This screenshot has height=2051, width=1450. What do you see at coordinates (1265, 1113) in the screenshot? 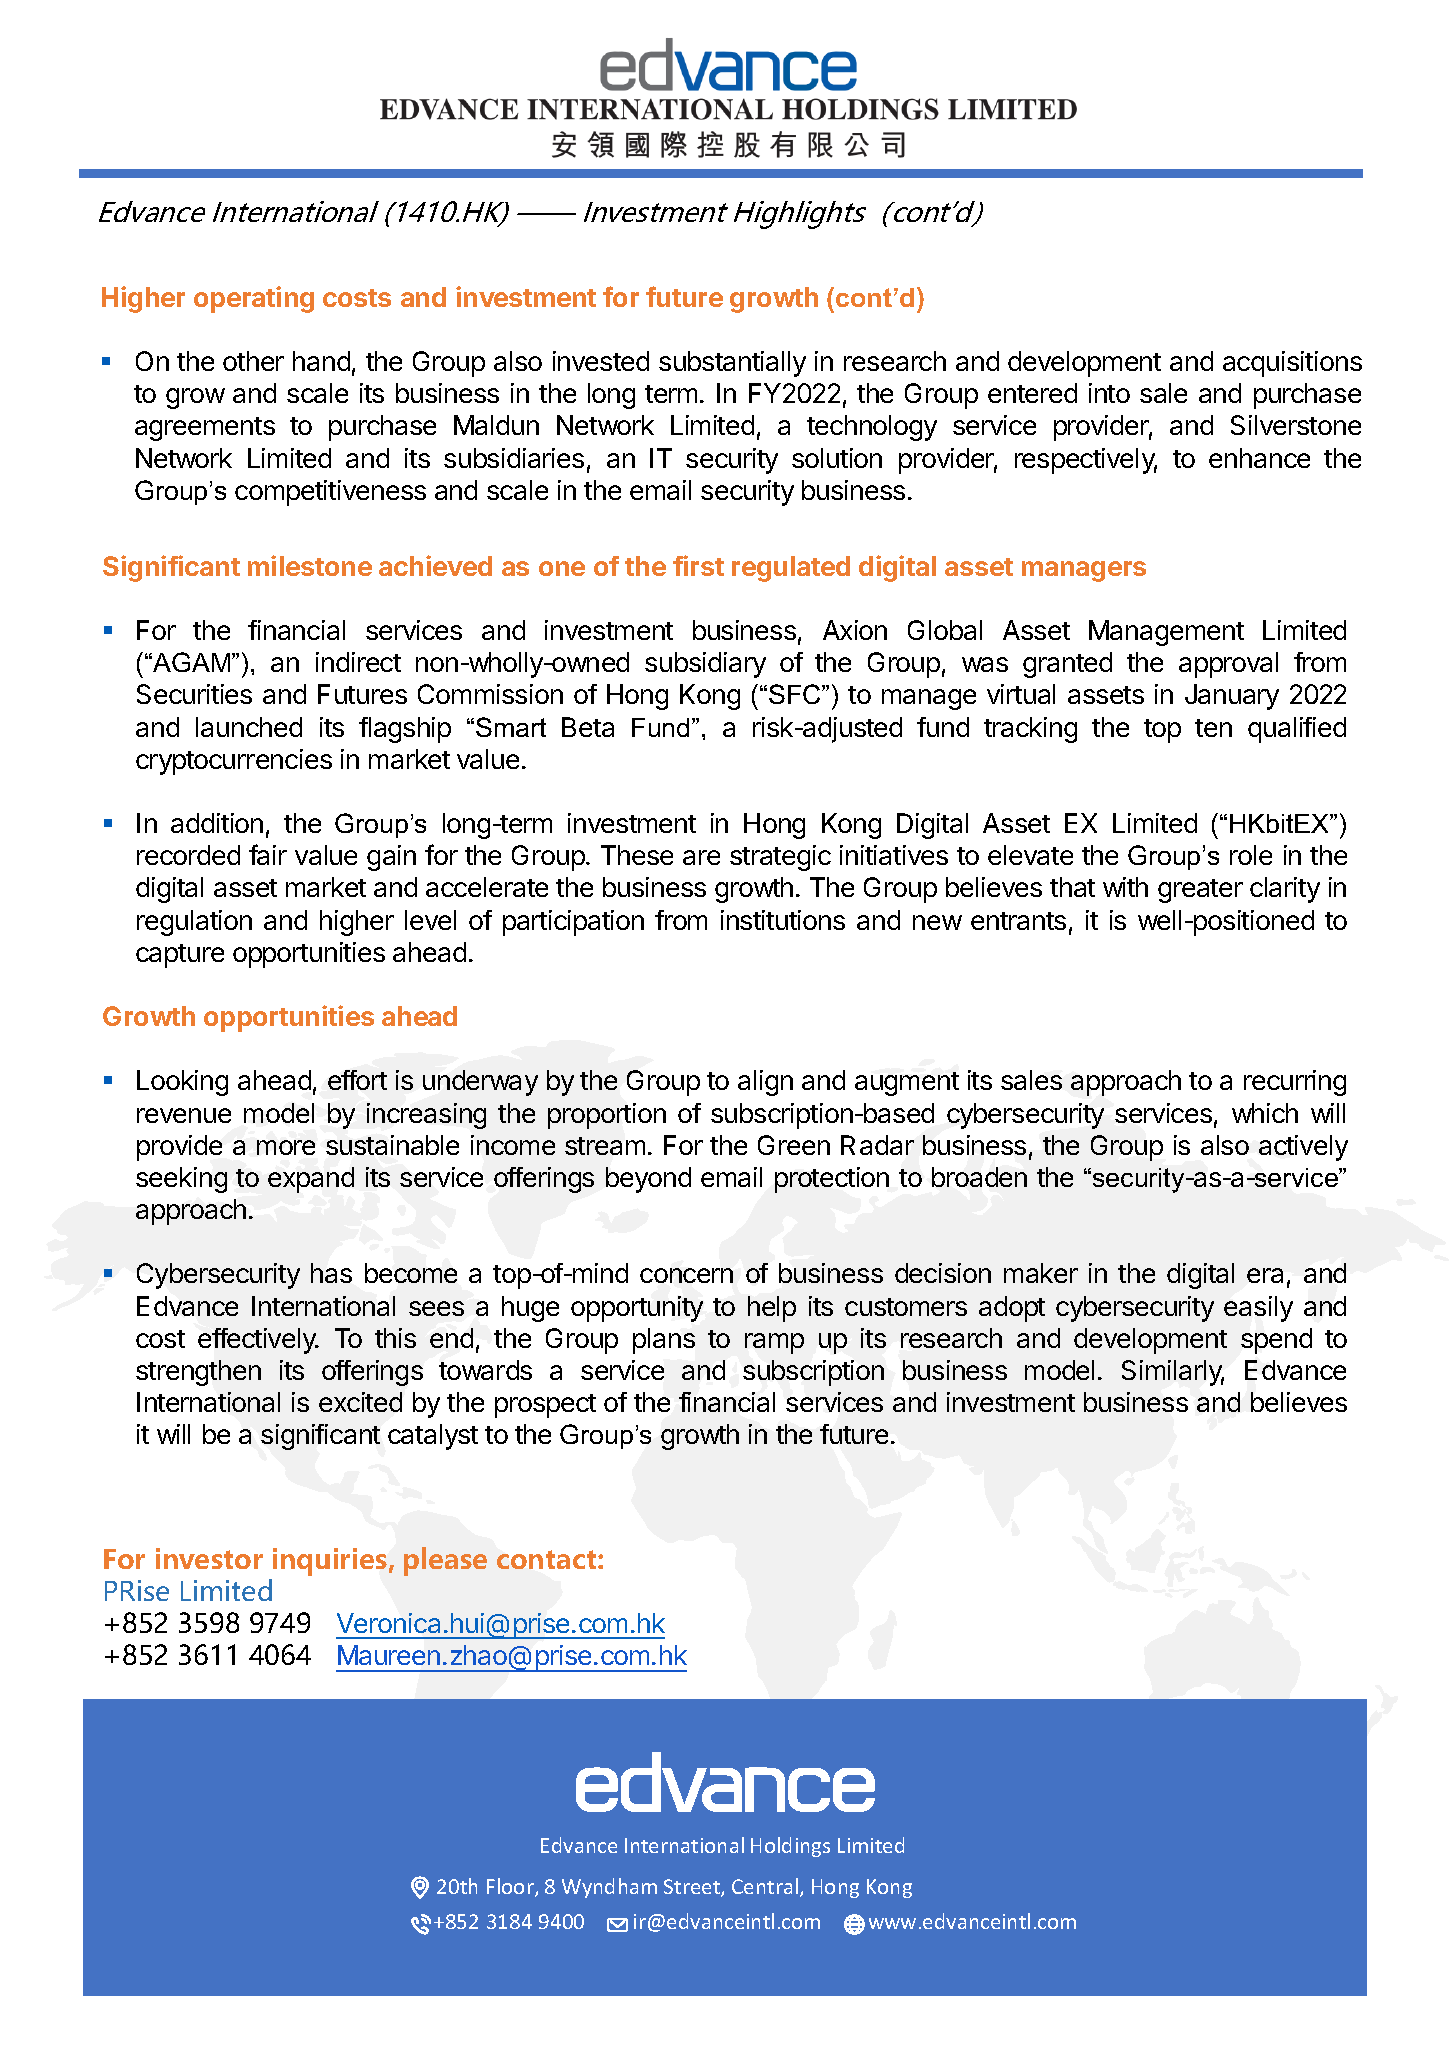
I see `which` at bounding box center [1265, 1113].
